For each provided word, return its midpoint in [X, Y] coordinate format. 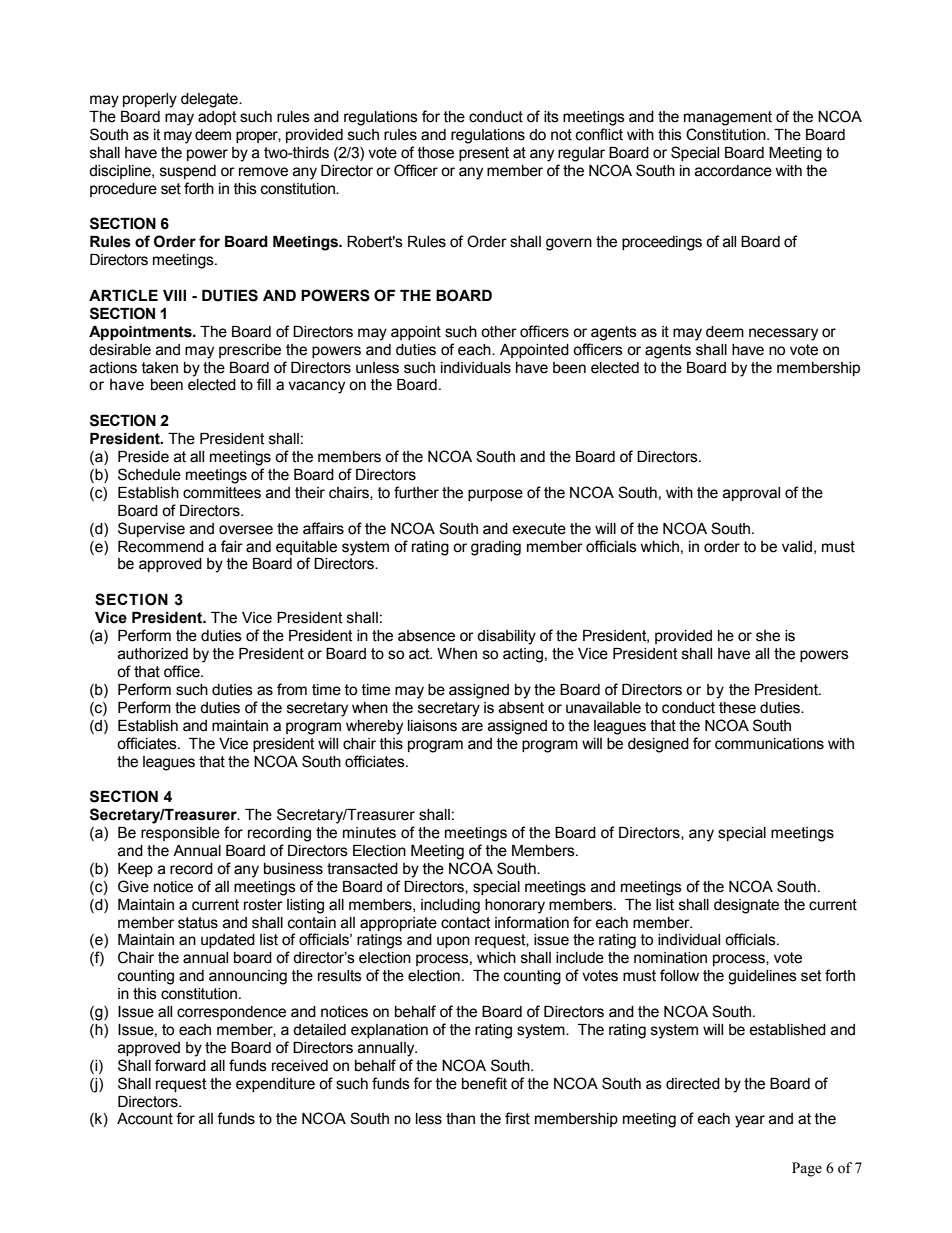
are [472, 727]
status [198, 923]
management [728, 118]
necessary [783, 334]
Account [145, 1119]
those [436, 153]
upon [453, 942]
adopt [217, 118]
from [292, 689]
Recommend [161, 547]
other [499, 332]
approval [751, 494]
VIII [174, 295]
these [737, 708]
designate [746, 906]
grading [496, 548]
